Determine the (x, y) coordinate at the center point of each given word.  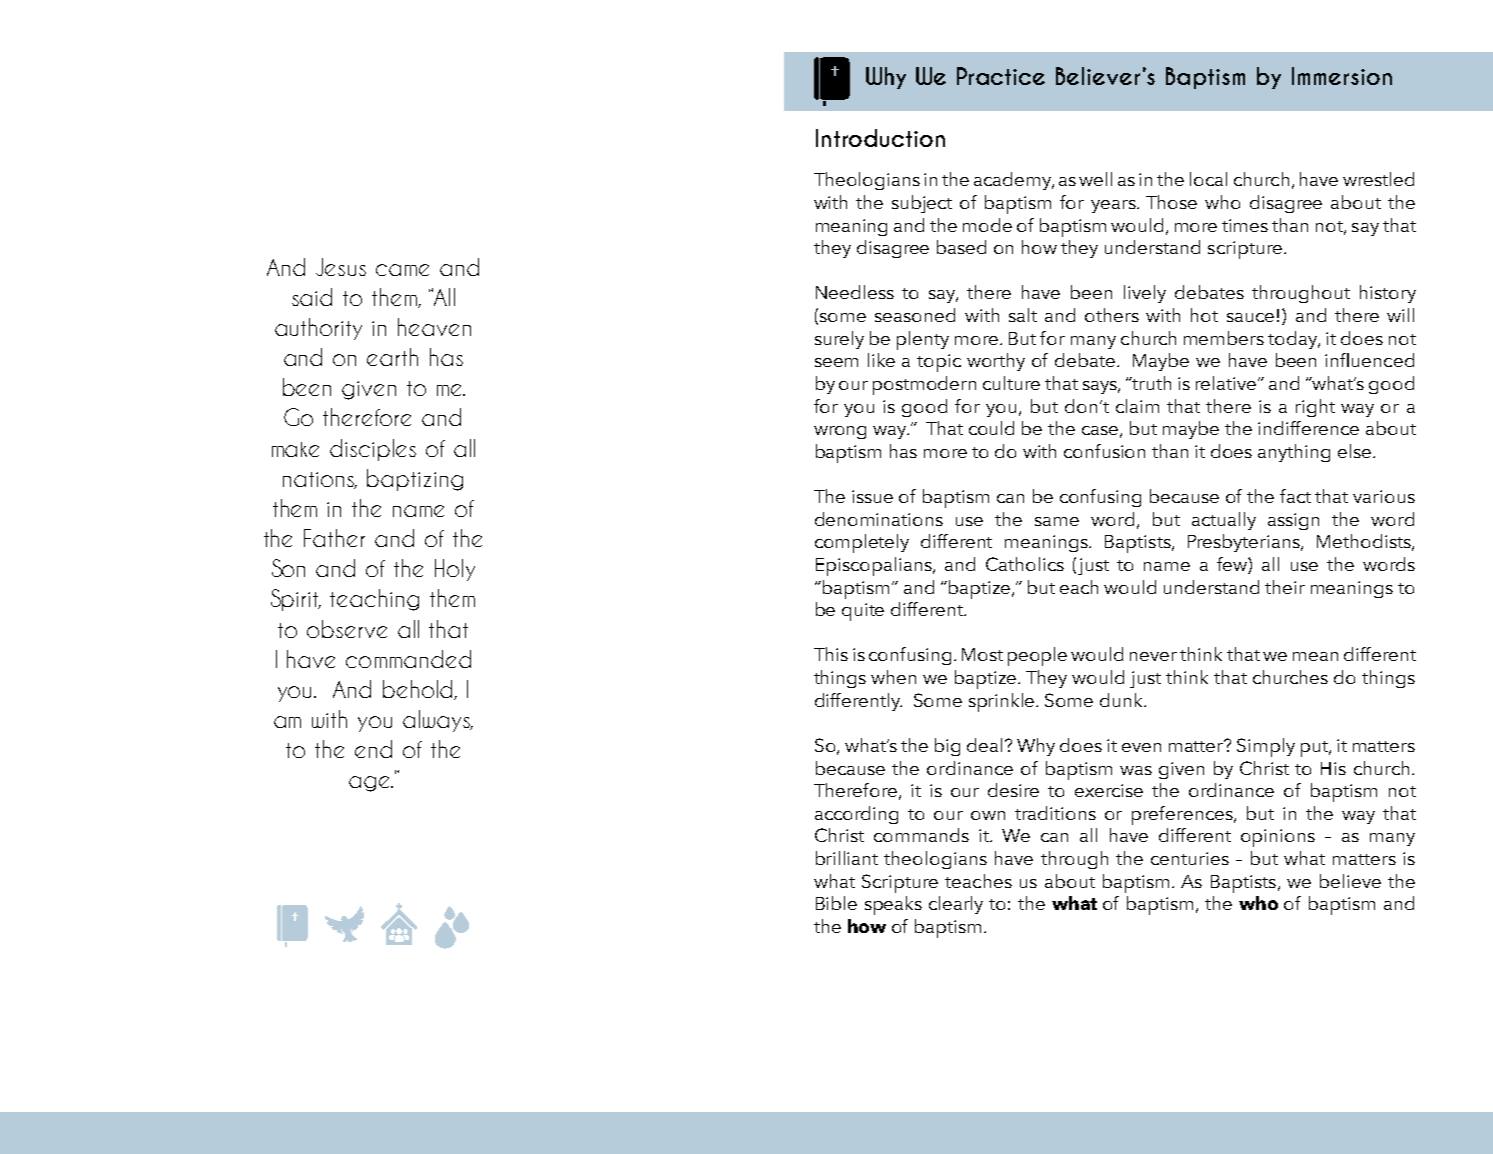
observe (347, 629)
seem (836, 362)
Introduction (880, 138)
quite (863, 612)
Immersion (1342, 76)
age (371, 784)
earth (392, 357)
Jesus (341, 267)
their (1285, 587)
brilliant (847, 858)
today (1294, 340)
